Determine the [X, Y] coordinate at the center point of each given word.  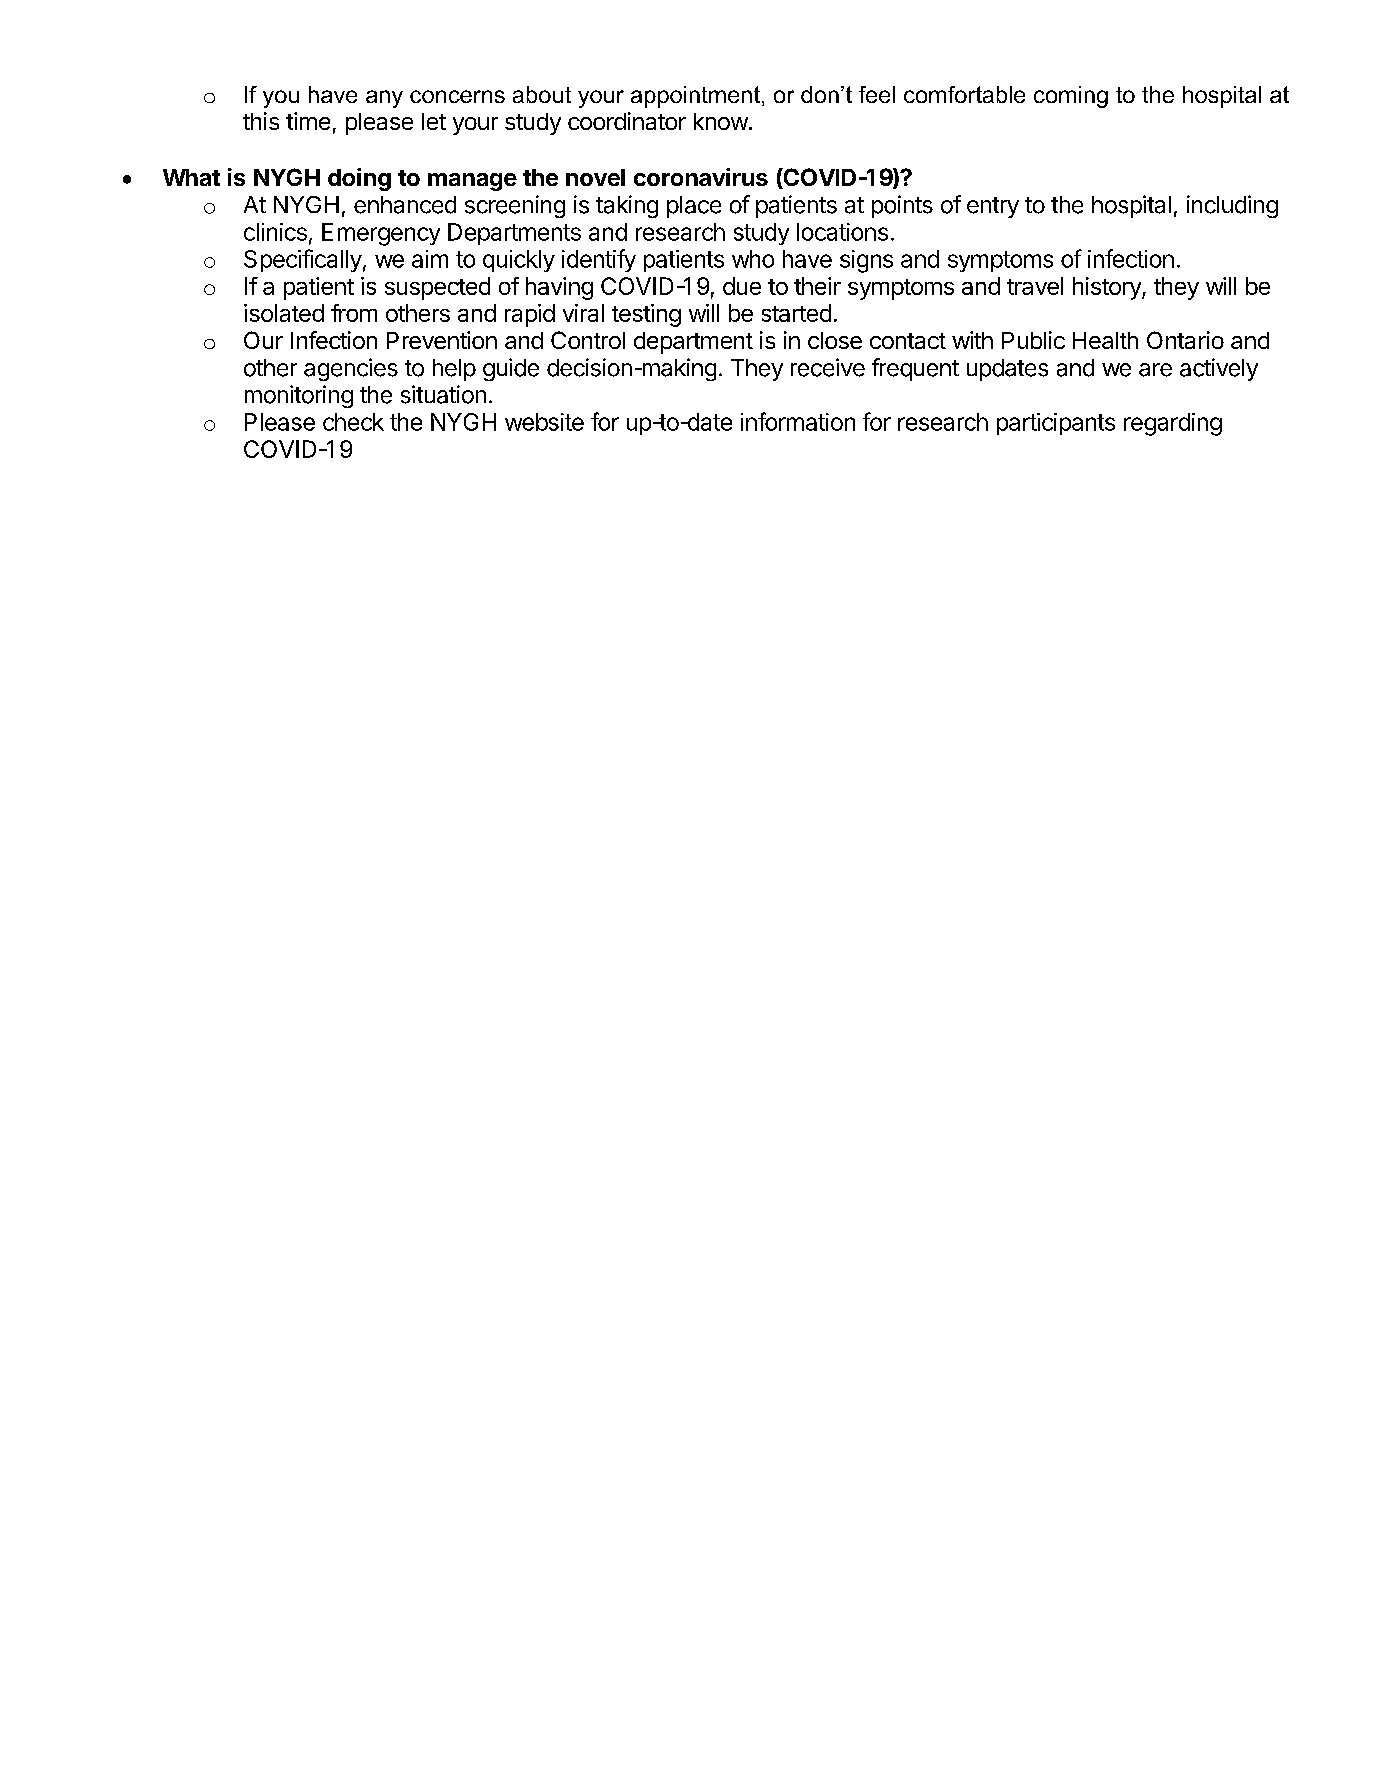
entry [993, 207]
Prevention [442, 340]
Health [1105, 340]
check [353, 422]
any [384, 99]
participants [1056, 424]
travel [1035, 286]
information [798, 421]
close [835, 340]
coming [1071, 97]
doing [359, 179]
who [753, 259]
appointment [695, 97]
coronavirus [701, 177]
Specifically [303, 260]
